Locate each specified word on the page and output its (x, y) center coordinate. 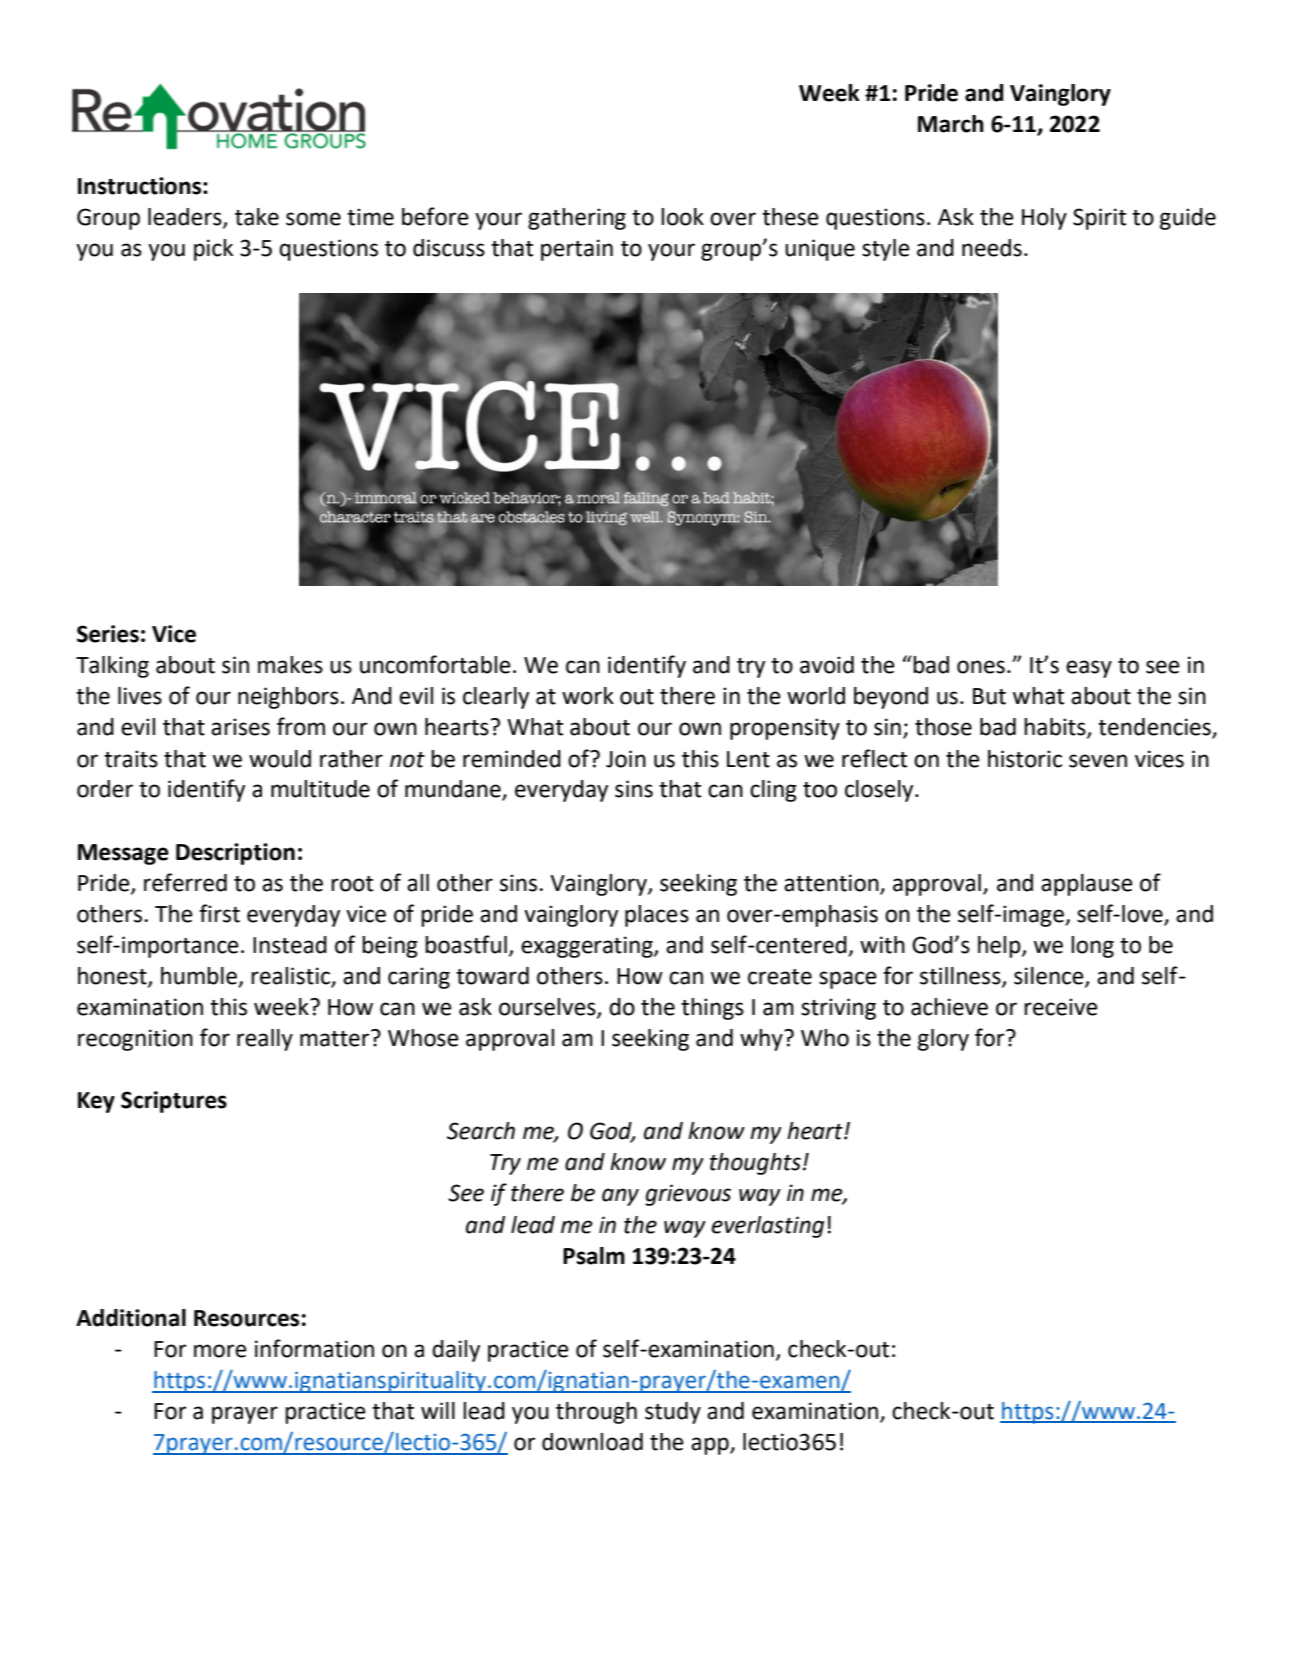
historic (1025, 759)
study (673, 1413)
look (682, 217)
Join (626, 759)
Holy (1044, 219)
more (220, 1351)
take (257, 217)
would (280, 759)
